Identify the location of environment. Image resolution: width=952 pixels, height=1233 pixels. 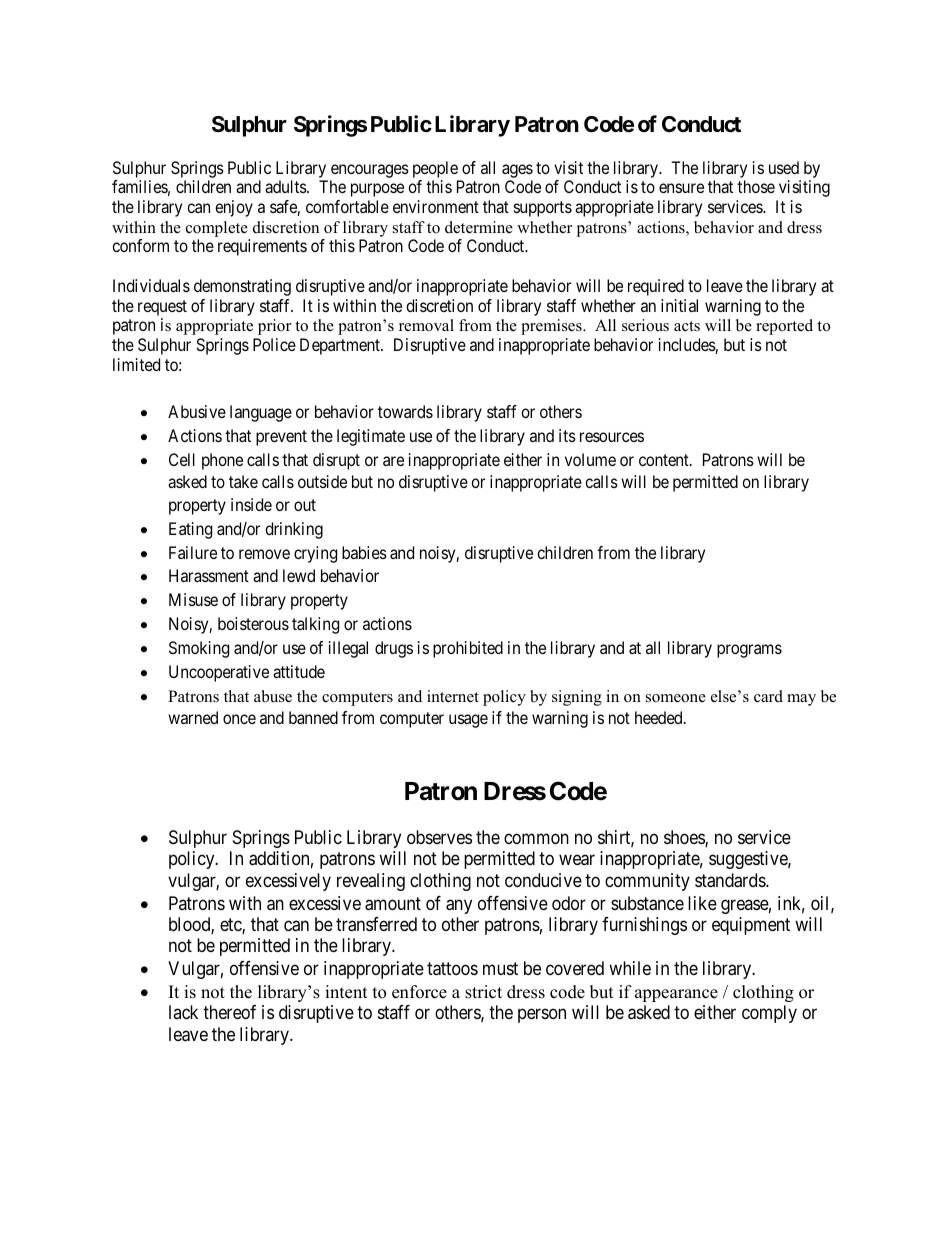
(436, 206).
